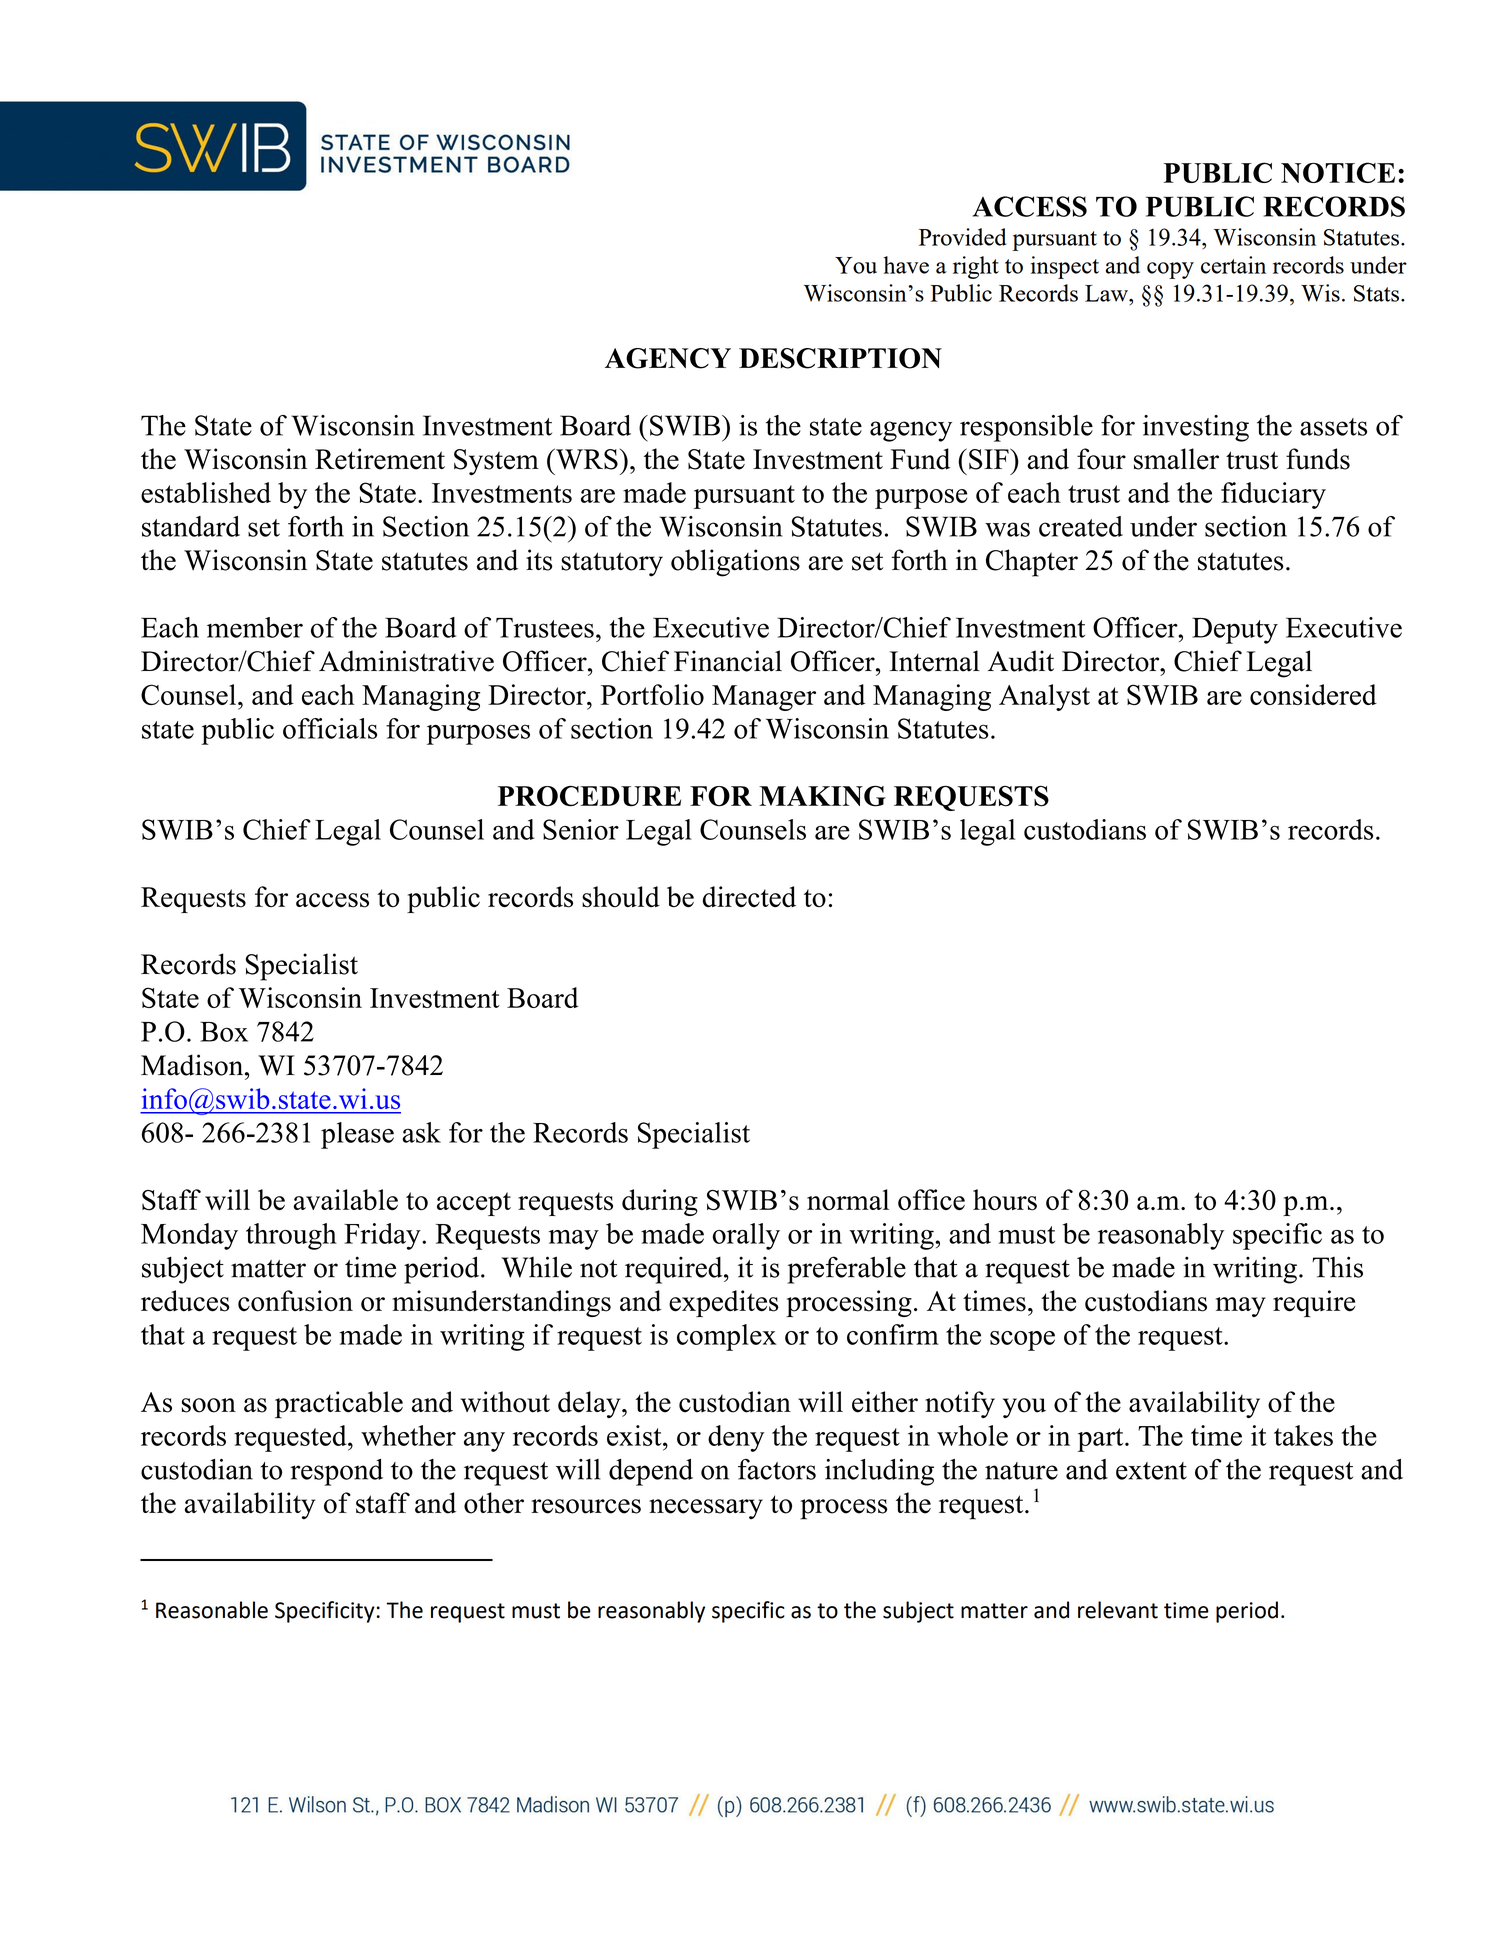 The height and width of the screenshot is (1933, 1494). Describe the element at coordinates (1005, 1200) in the screenshot. I see `hours` at that location.
